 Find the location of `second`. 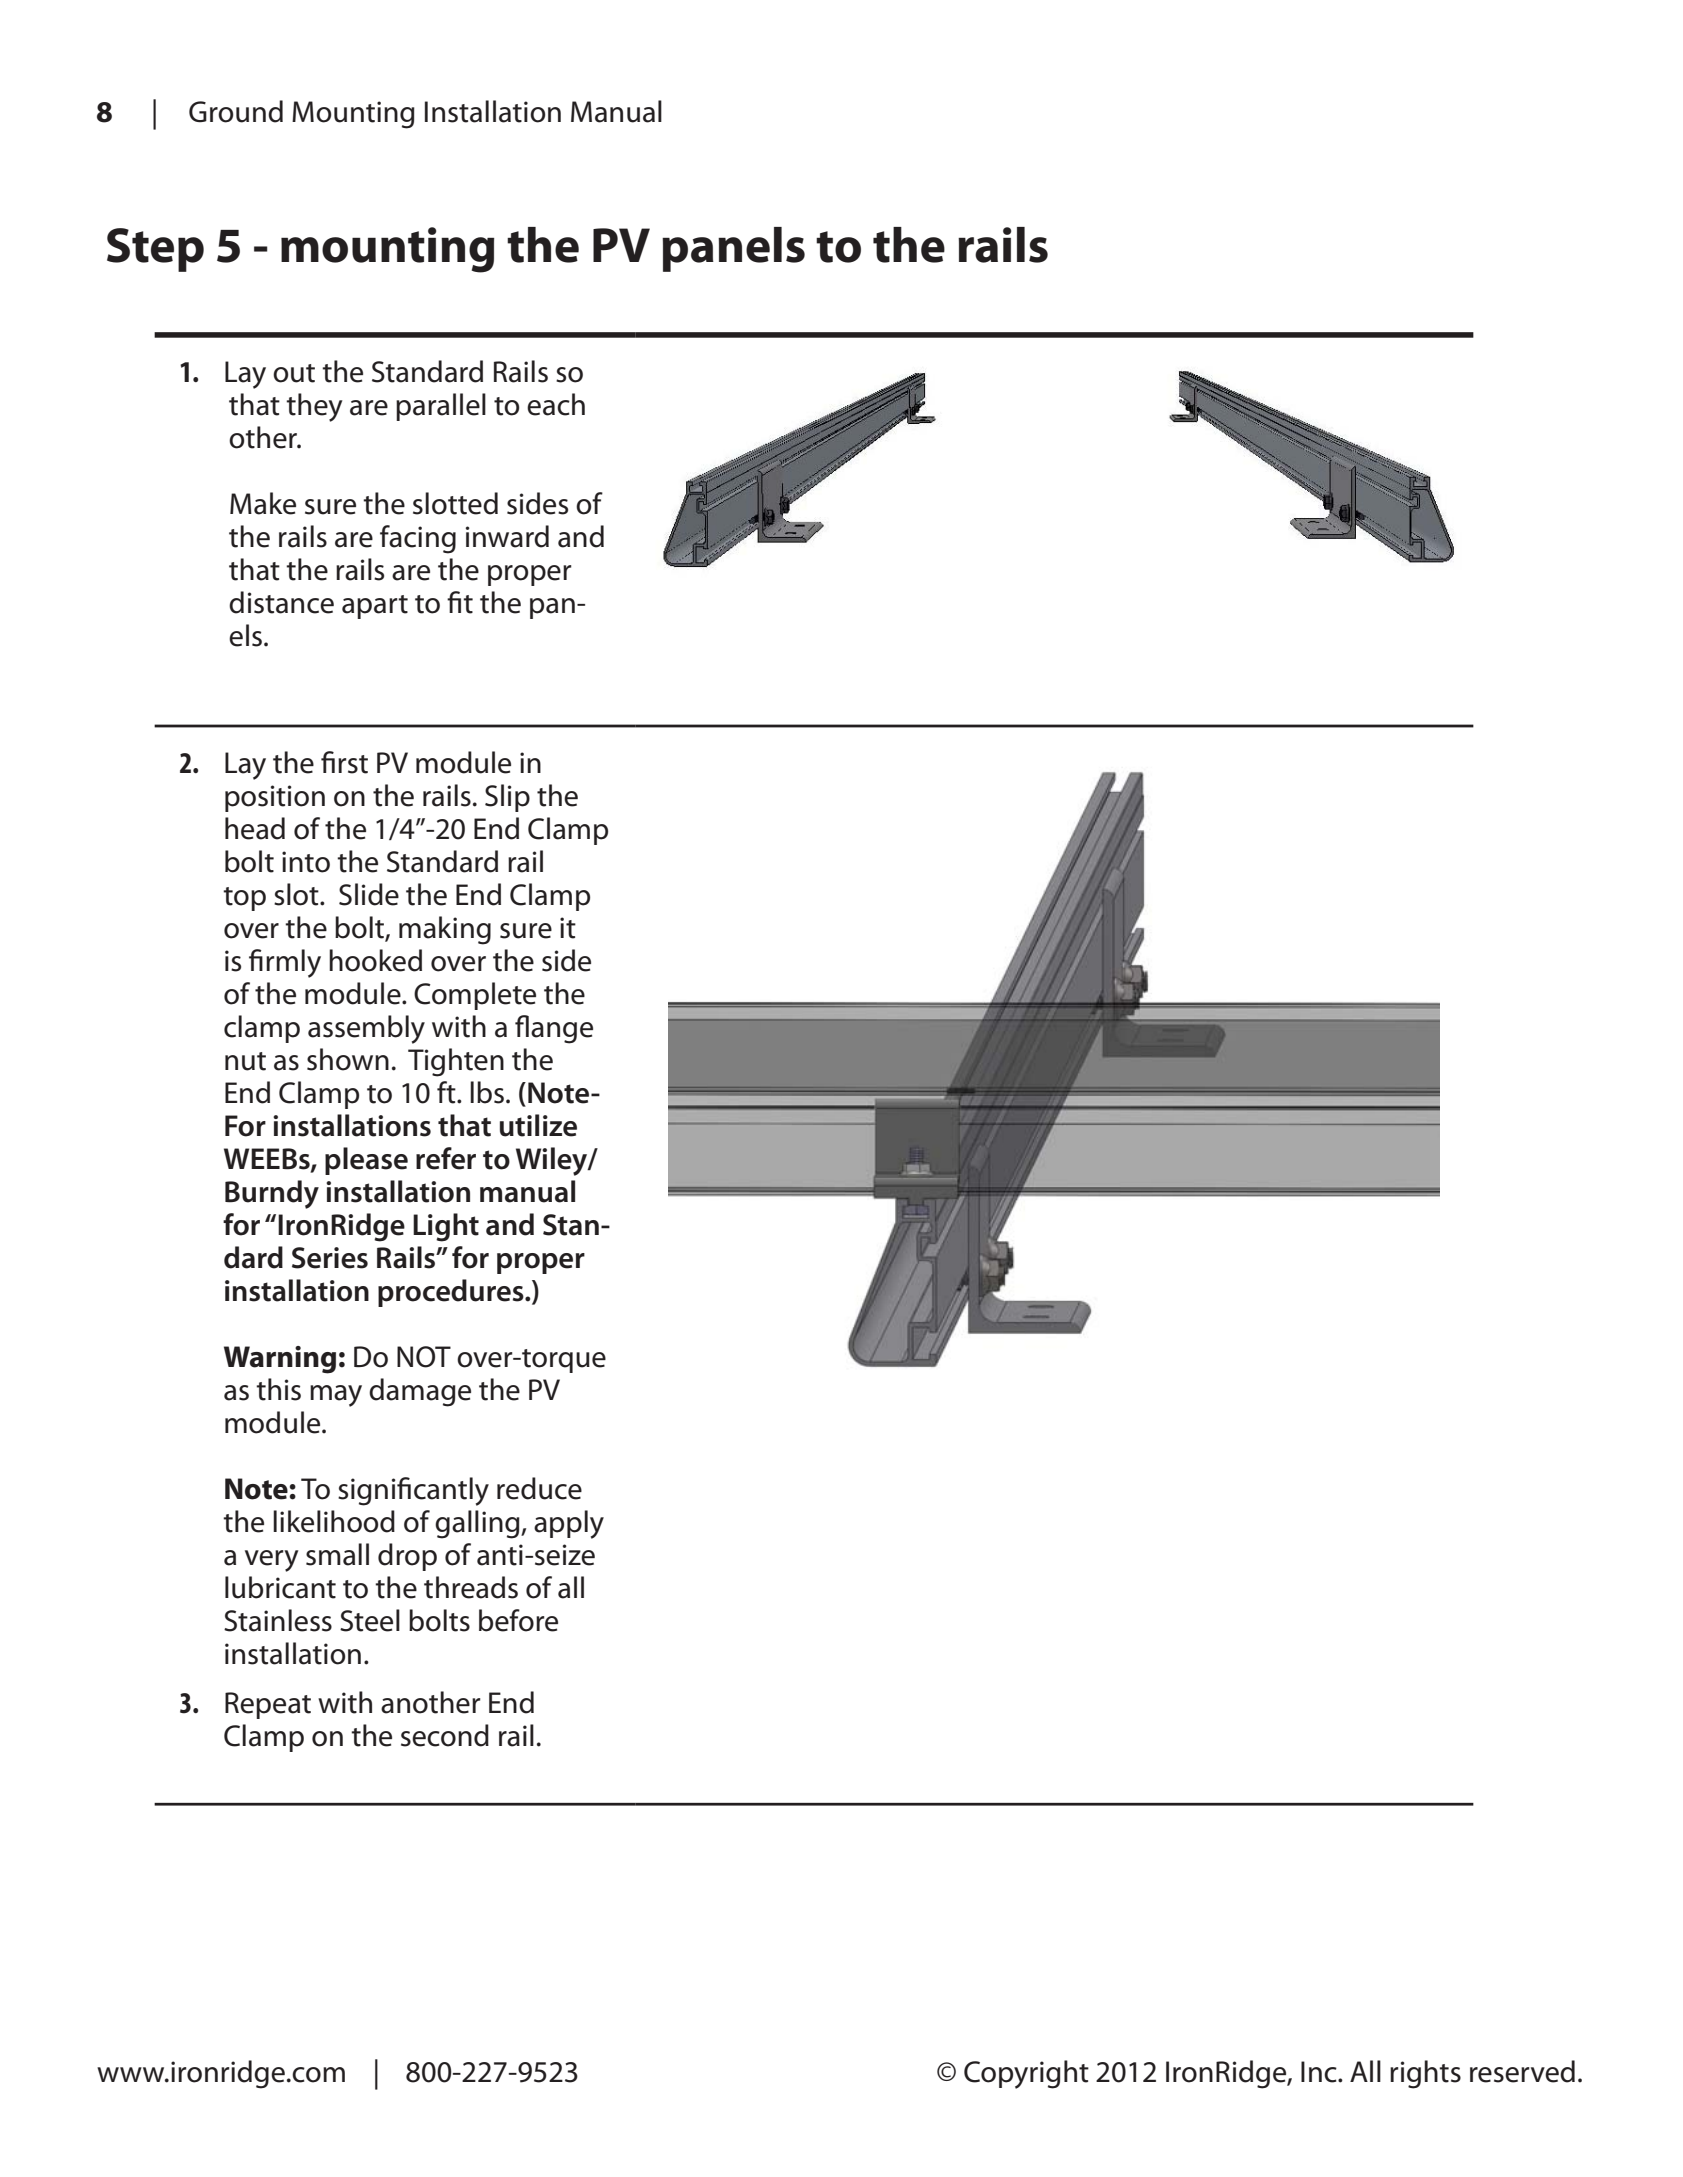

second is located at coordinates (445, 1735).
